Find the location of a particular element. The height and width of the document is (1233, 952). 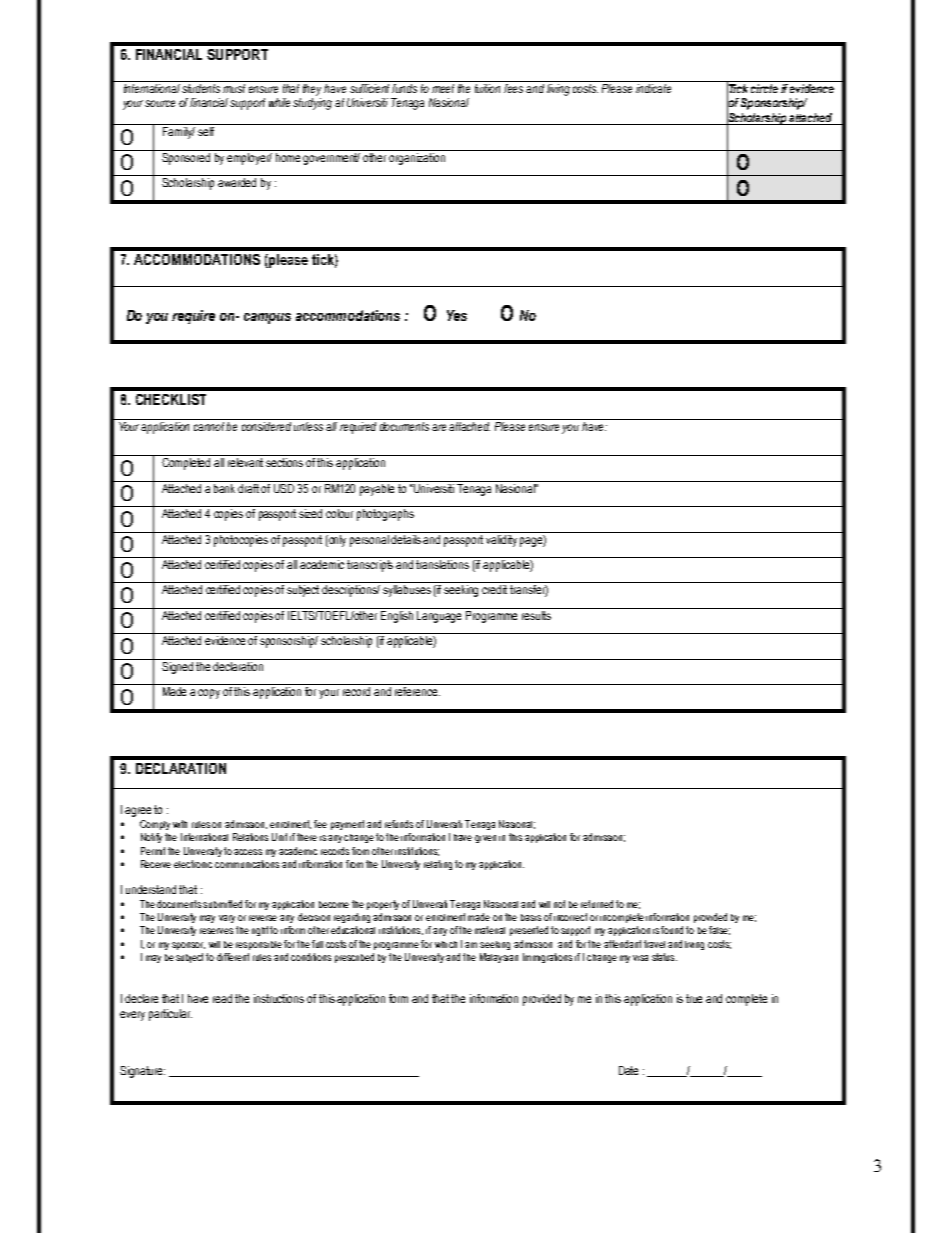

self is located at coordinates (206, 131).
